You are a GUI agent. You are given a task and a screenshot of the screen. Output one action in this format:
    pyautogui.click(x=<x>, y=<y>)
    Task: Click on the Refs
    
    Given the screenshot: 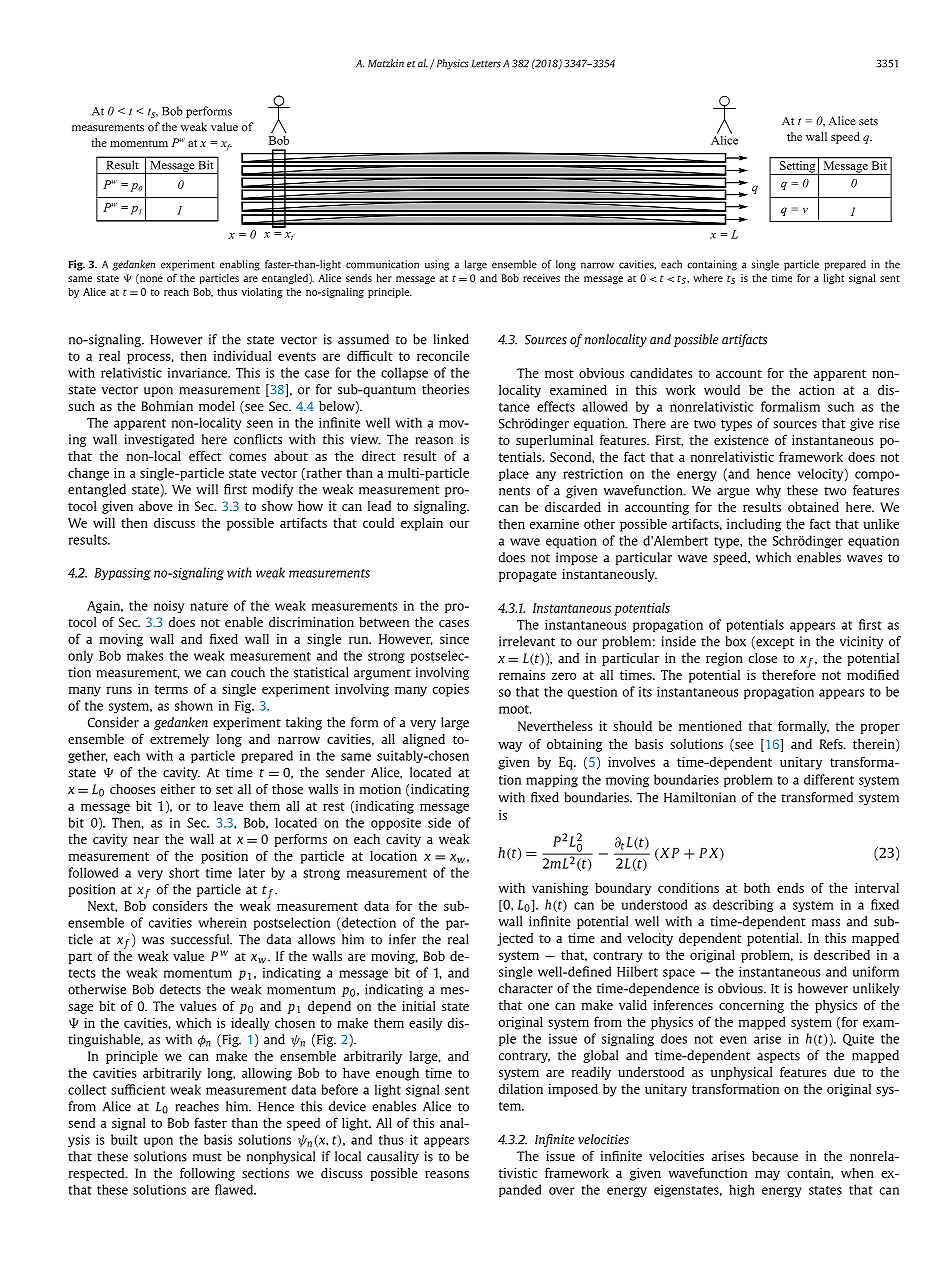 What is the action you would take?
    pyautogui.click(x=832, y=744)
